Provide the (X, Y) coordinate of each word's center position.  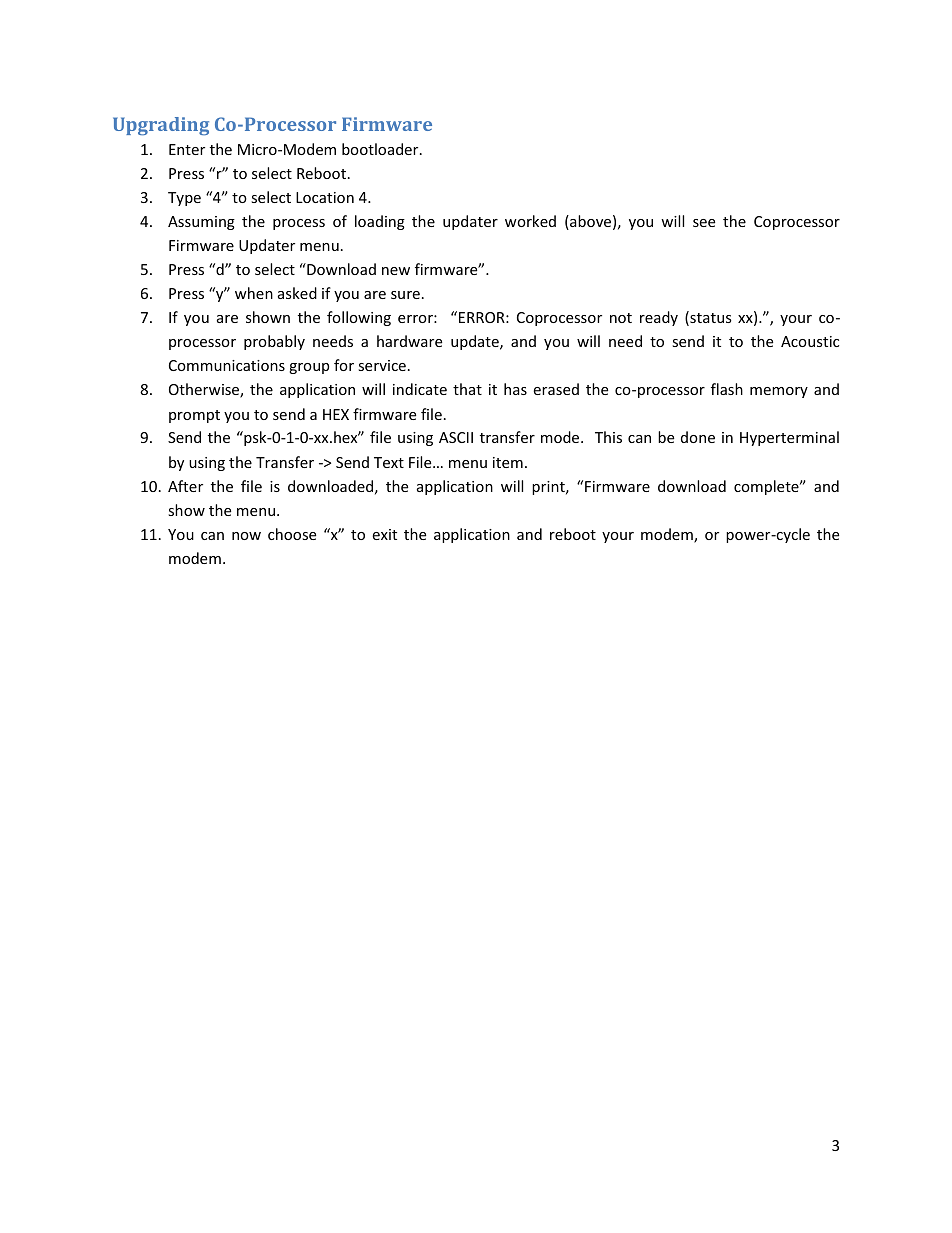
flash (727, 389)
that (467, 389)
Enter (187, 149)
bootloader (381, 149)
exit (384, 534)
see (704, 223)
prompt (194, 416)
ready (659, 318)
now (246, 536)
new (396, 271)
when (254, 293)
